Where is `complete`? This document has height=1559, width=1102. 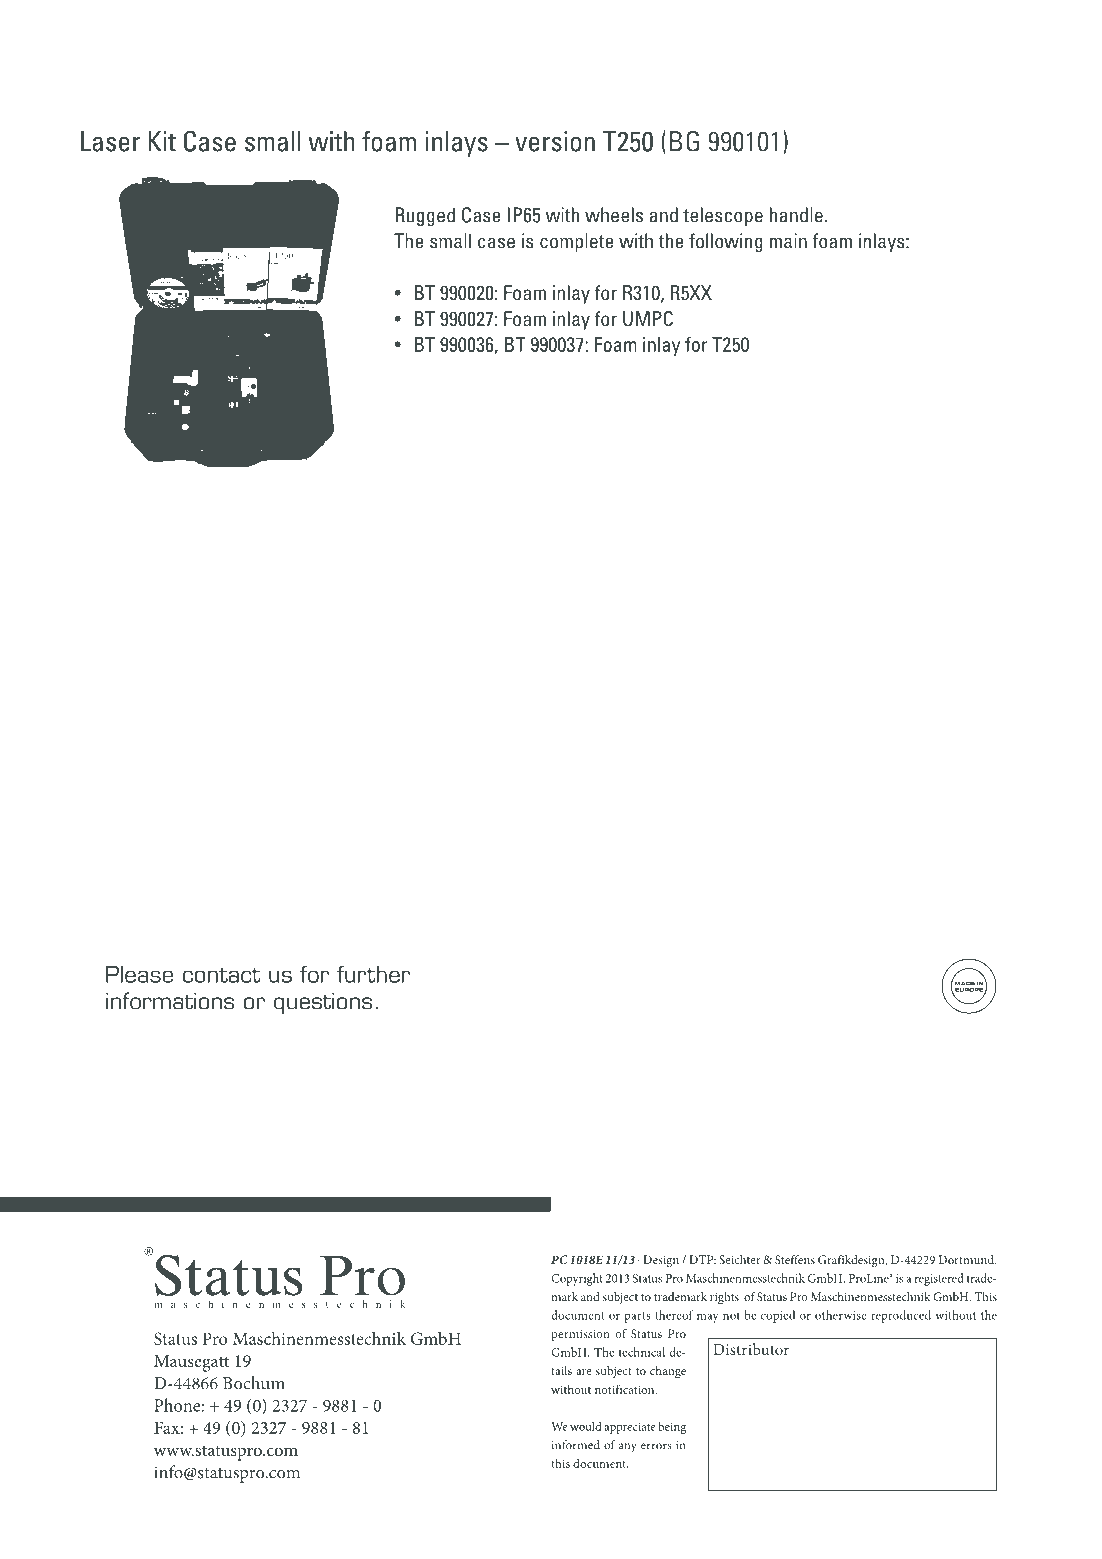
complete is located at coordinates (577, 242).
